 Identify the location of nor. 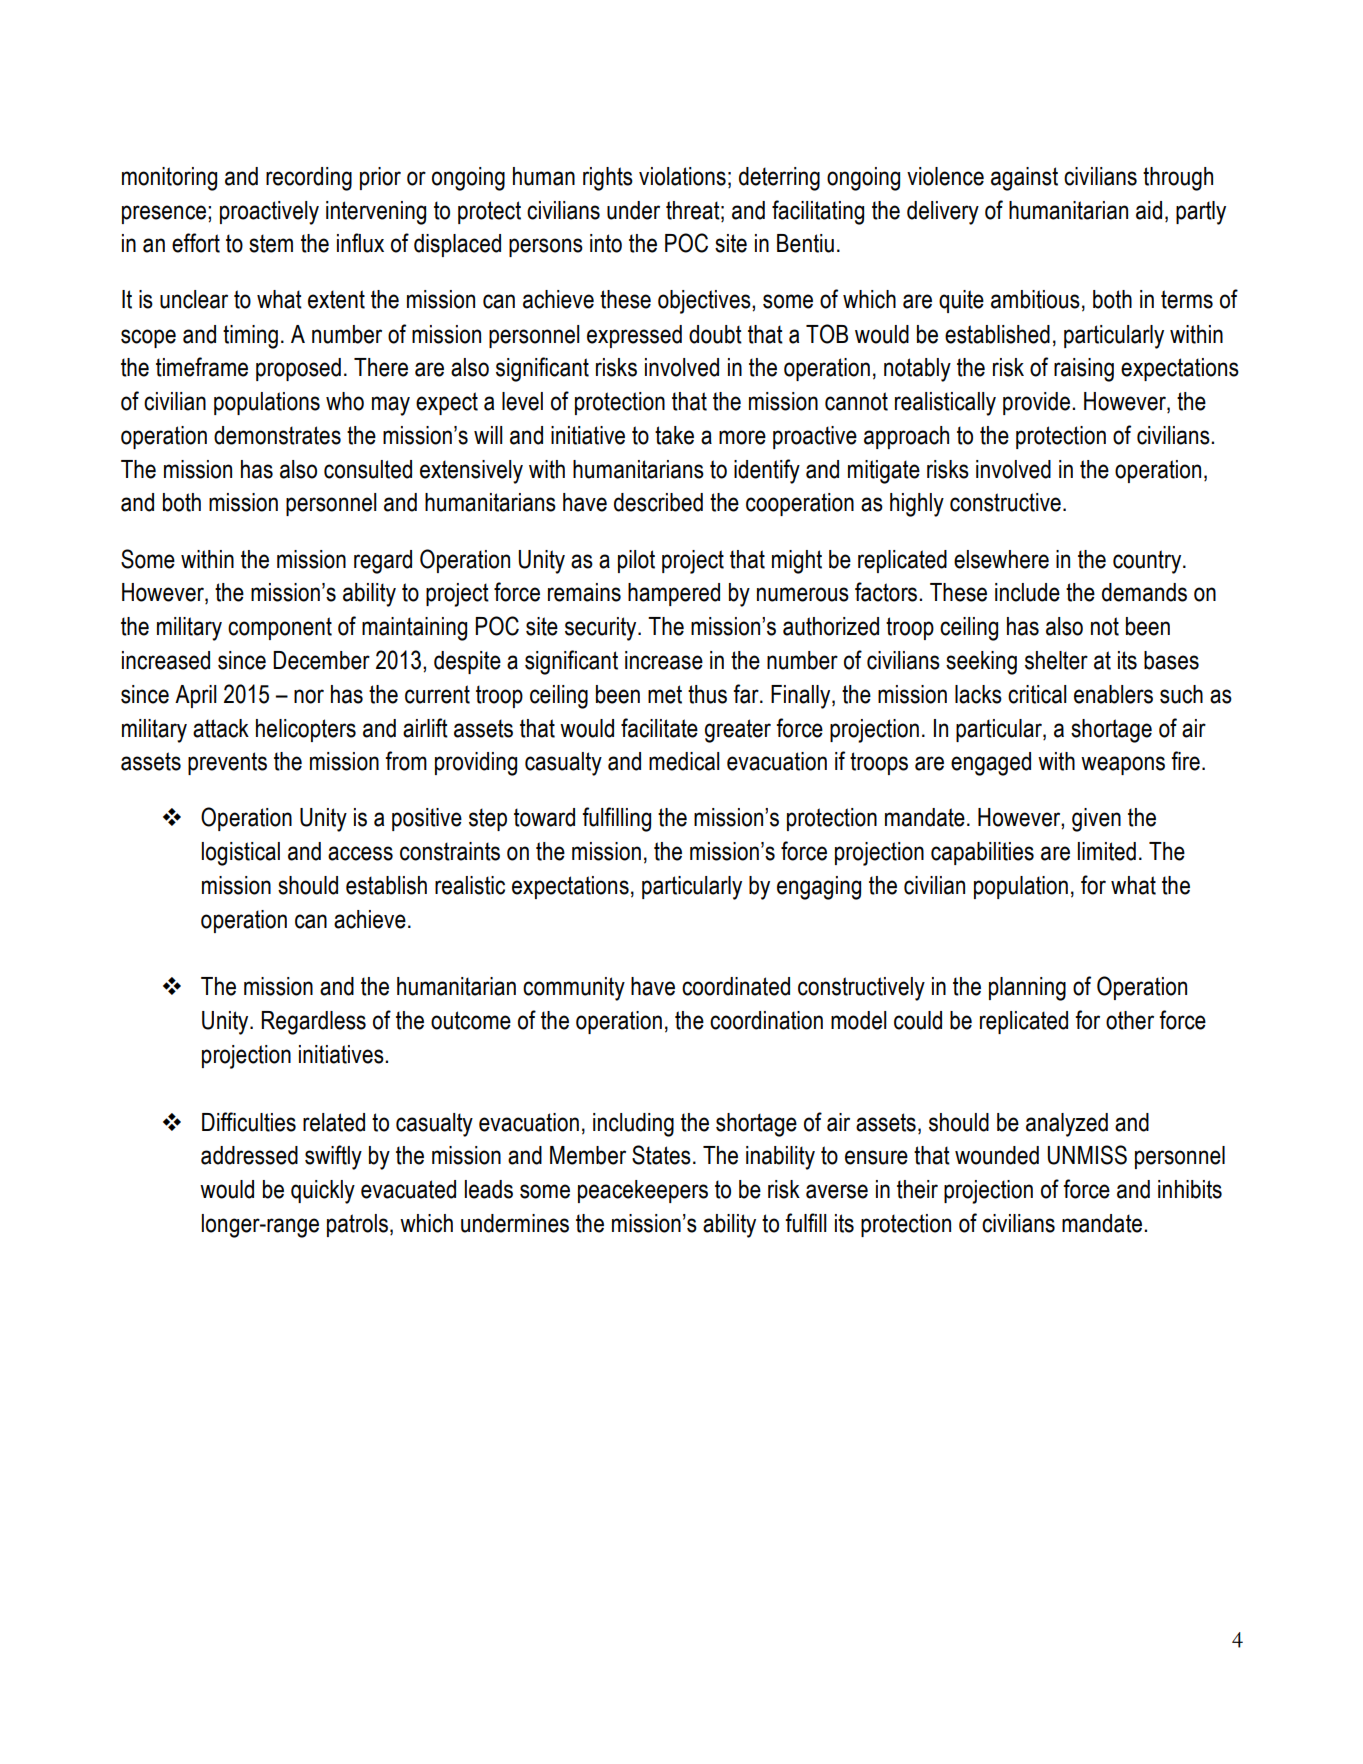
(309, 696).
